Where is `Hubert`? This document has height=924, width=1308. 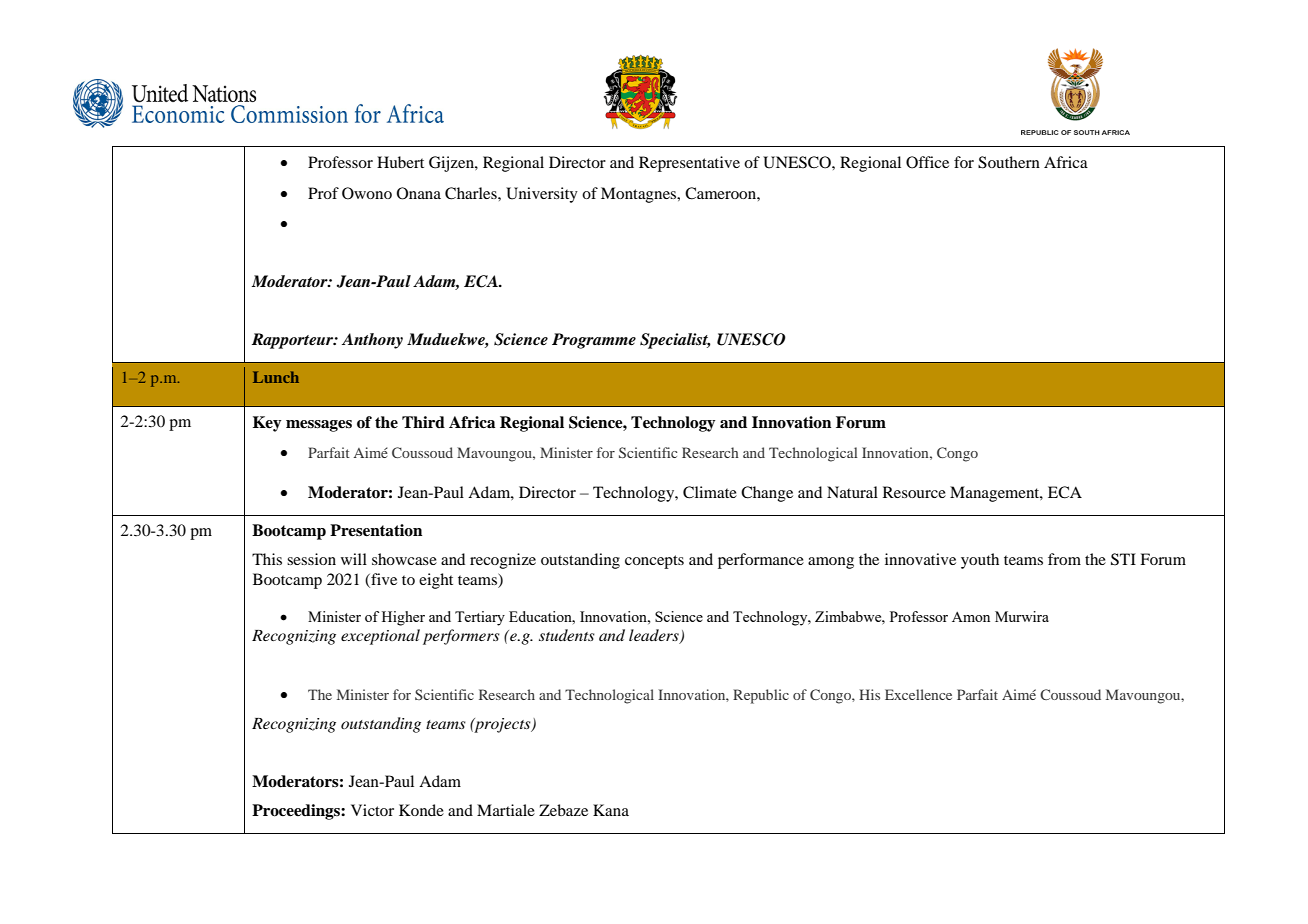 Hubert is located at coordinates (400, 162).
